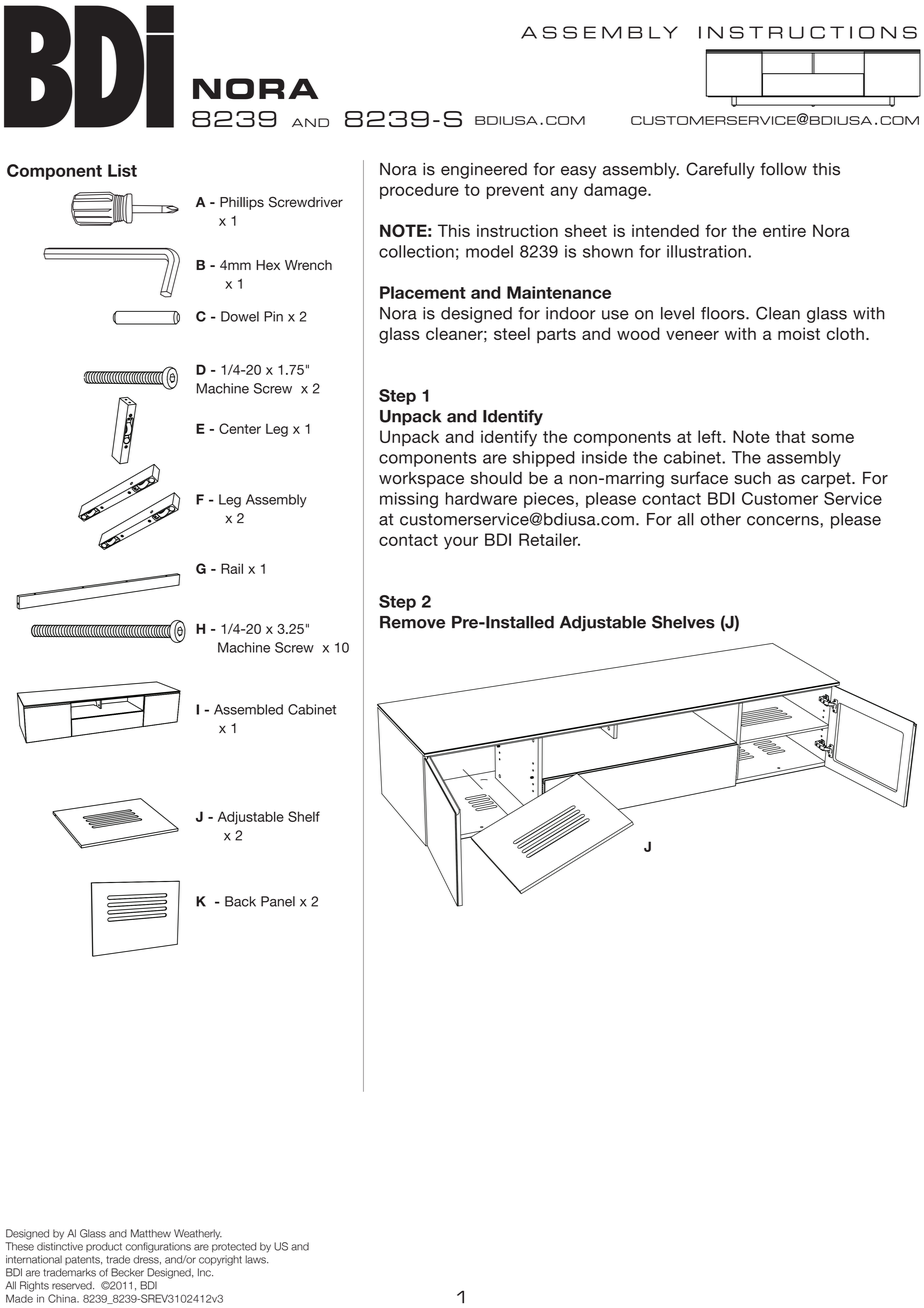 The image size is (924, 1308). What do you see at coordinates (122, 170) in the screenshot?
I see `List` at bounding box center [122, 170].
